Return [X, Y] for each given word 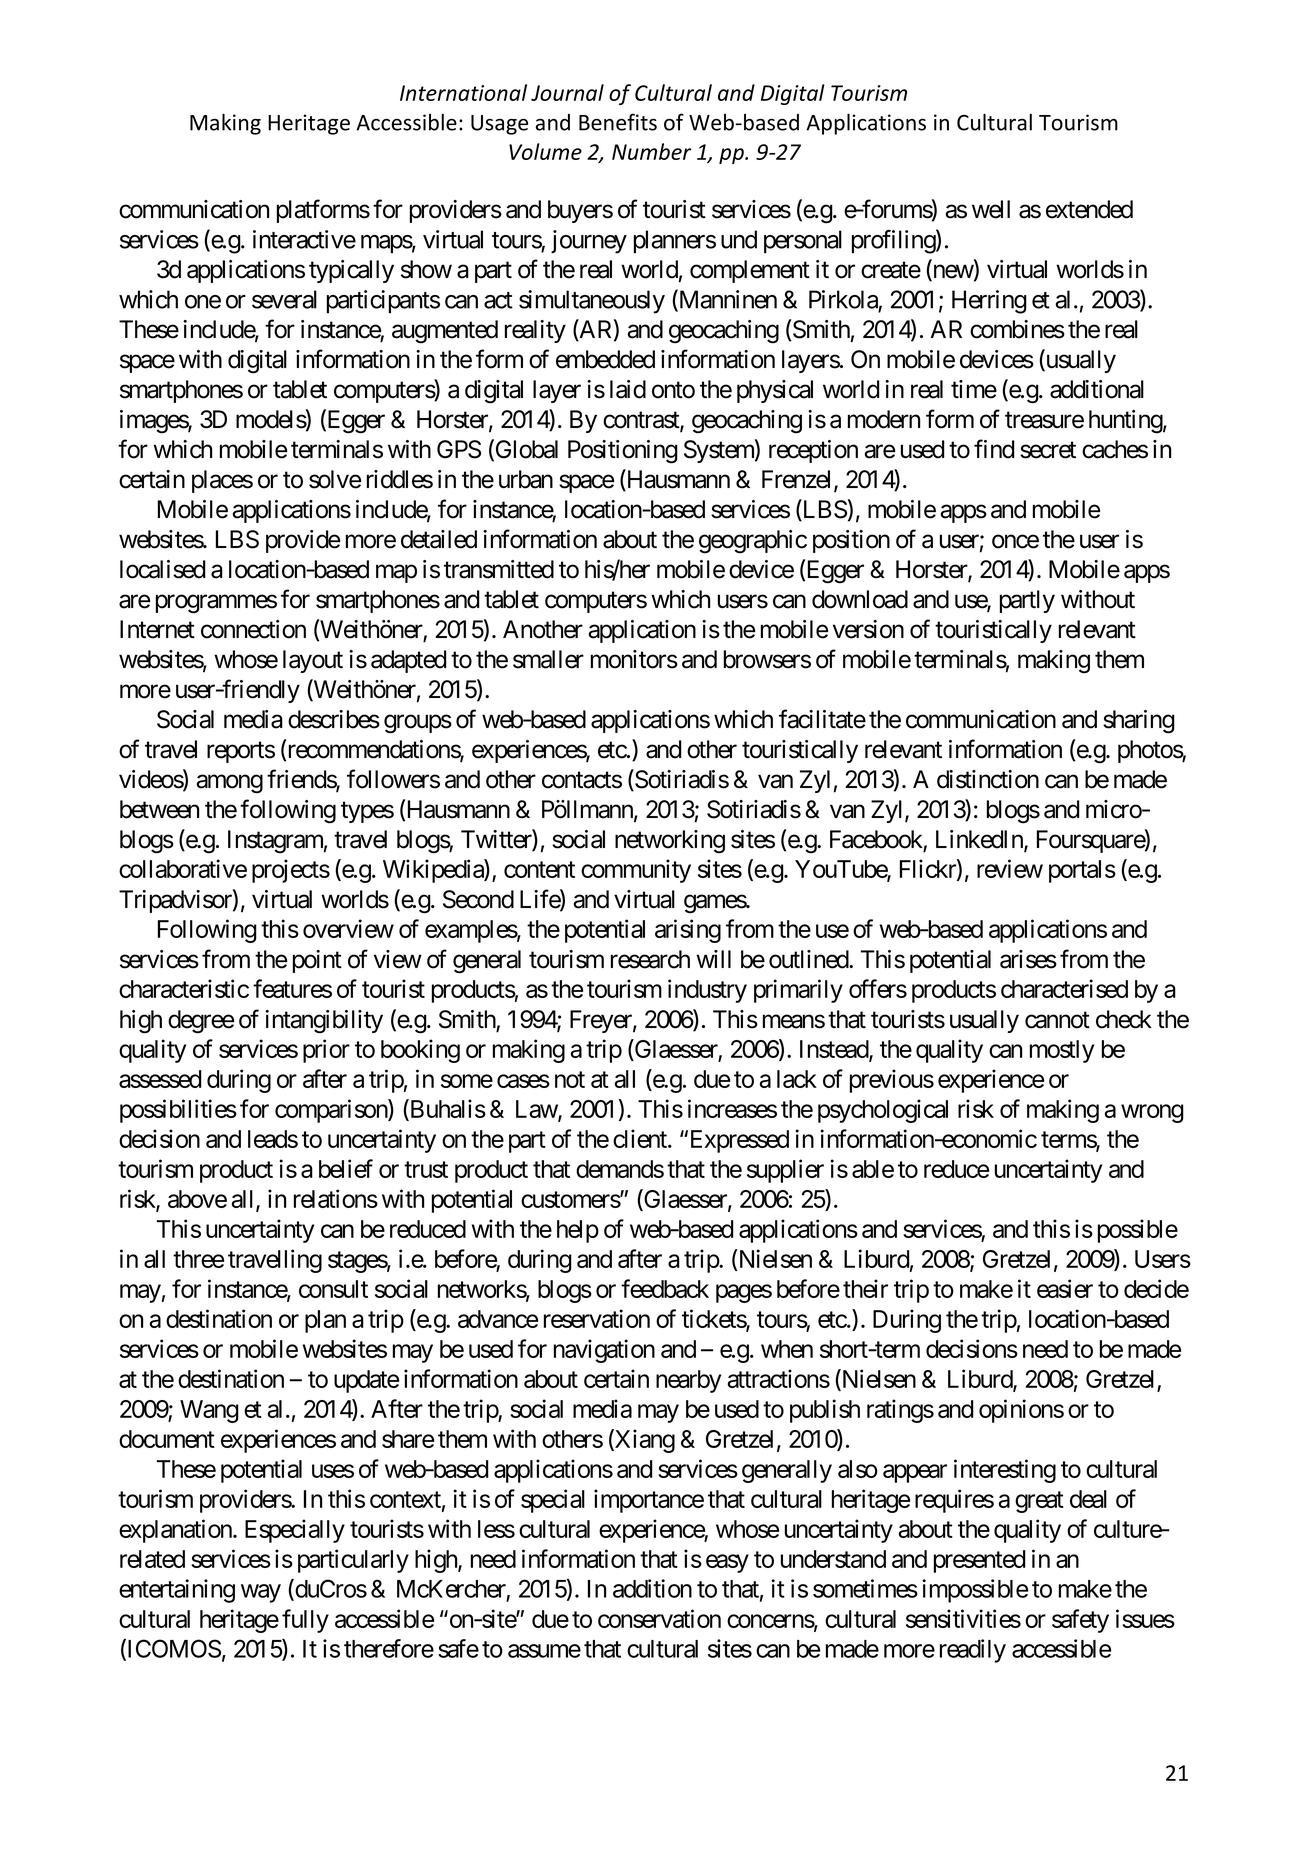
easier [1065, 1288]
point [317, 961]
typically [351, 271]
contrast [642, 421]
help [578, 1231]
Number [651, 151]
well [991, 209]
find [994, 449]
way [261, 1593]
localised [163, 569]
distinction [988, 779]
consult [333, 1289]
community [636, 871]
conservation [659, 1618]
